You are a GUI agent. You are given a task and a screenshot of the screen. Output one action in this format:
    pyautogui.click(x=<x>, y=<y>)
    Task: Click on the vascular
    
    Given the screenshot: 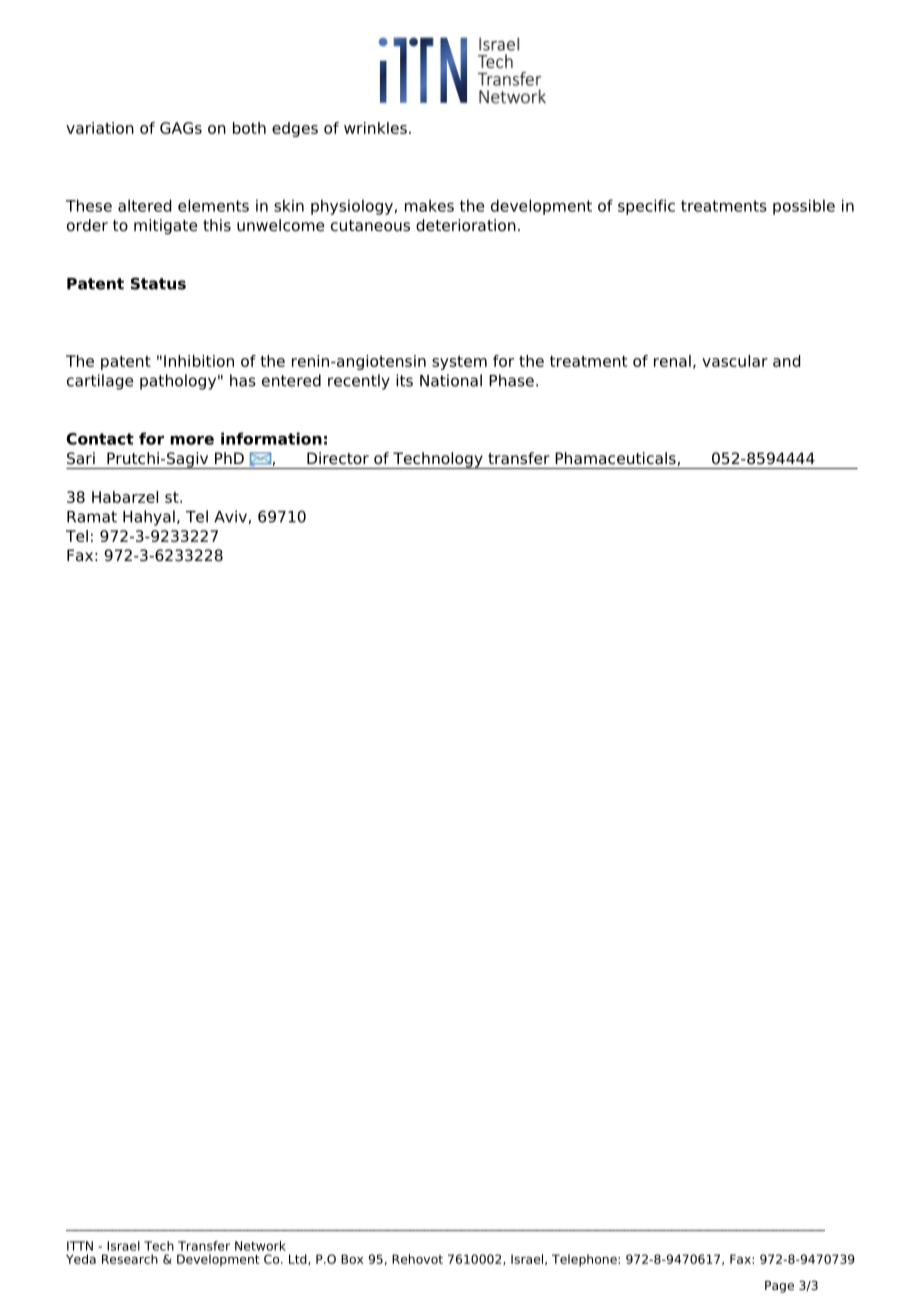 What is the action you would take?
    pyautogui.click(x=735, y=361)
